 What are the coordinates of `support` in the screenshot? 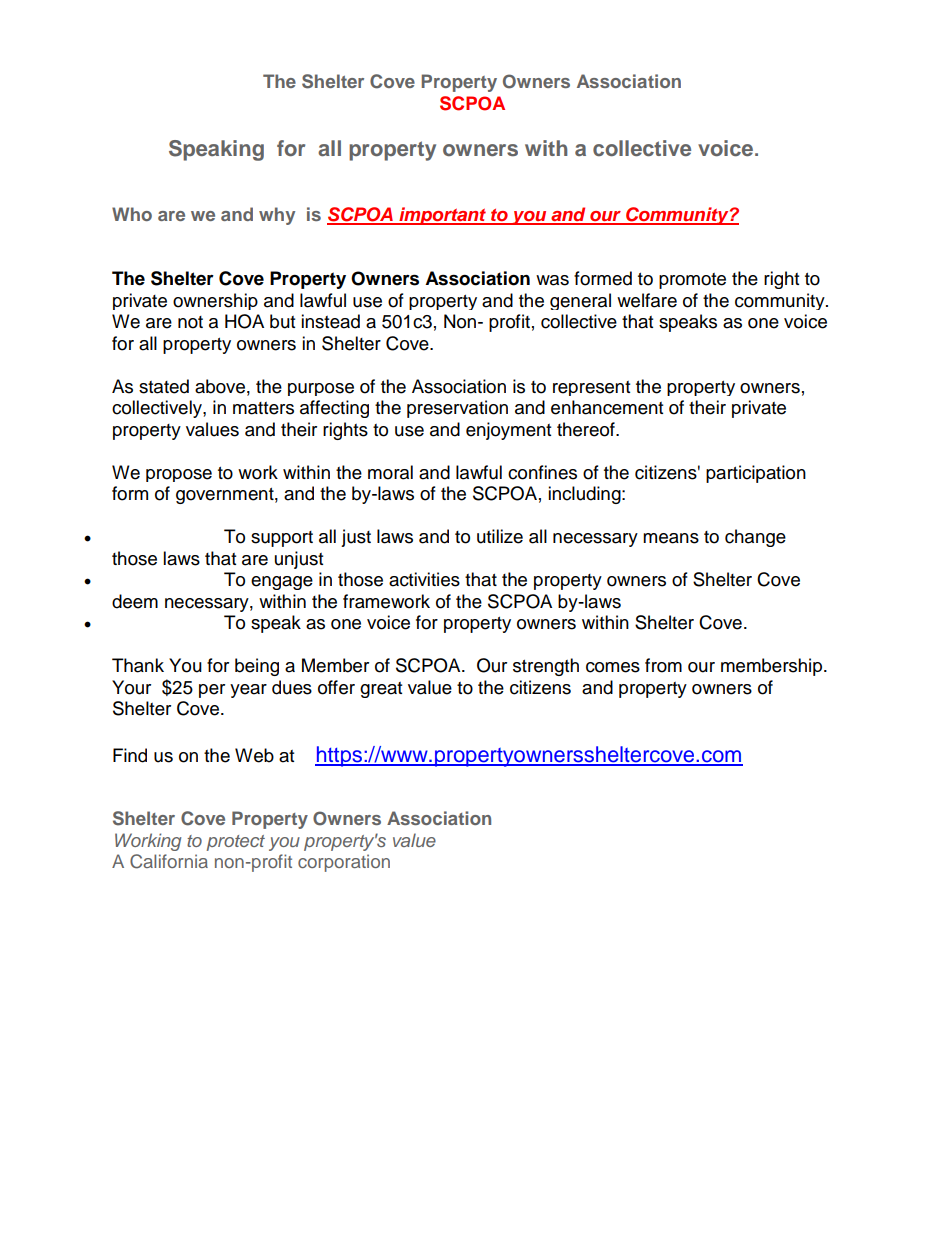 It's located at (282, 539).
